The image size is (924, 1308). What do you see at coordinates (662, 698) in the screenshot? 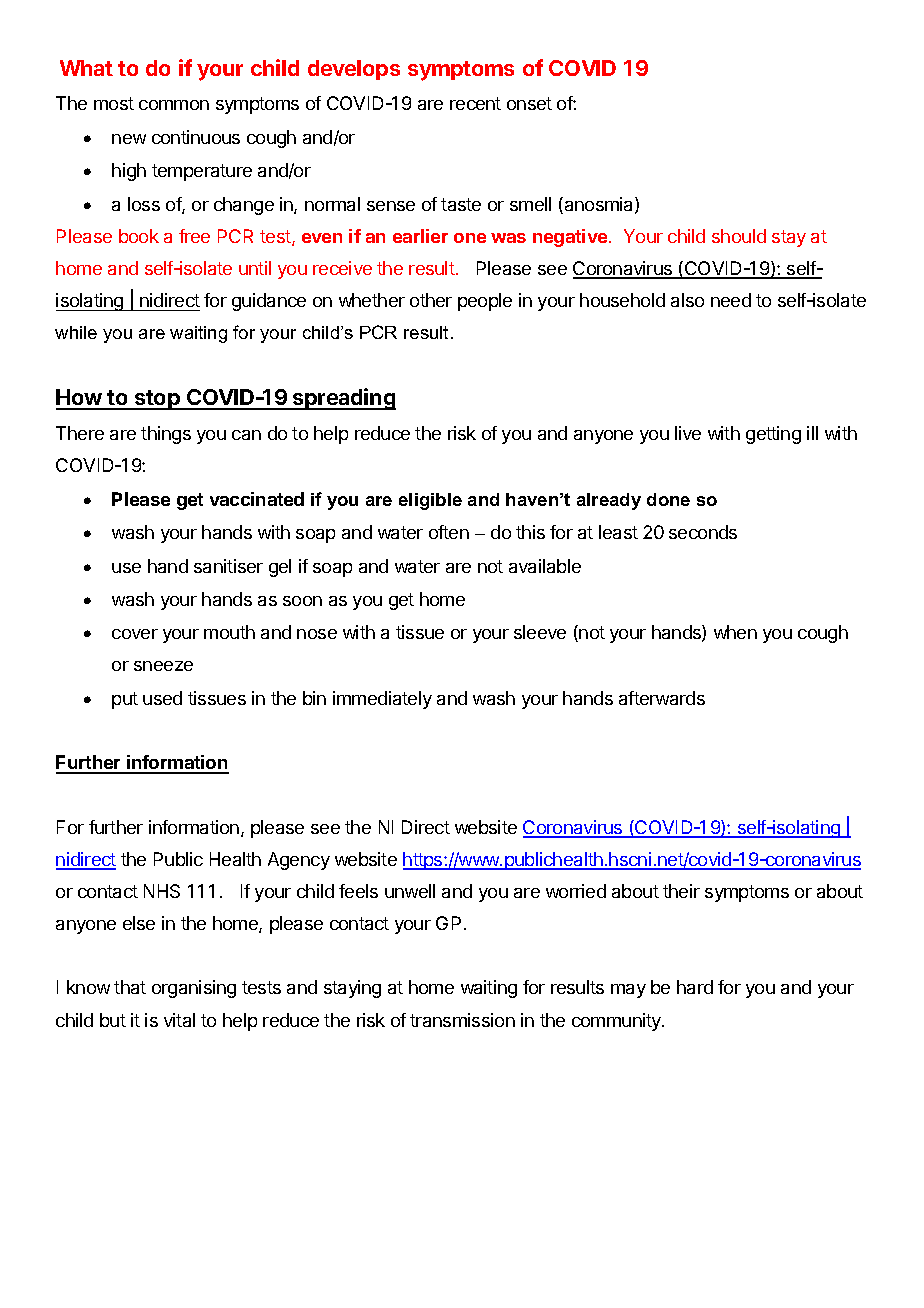
I see `afterwards` at bounding box center [662, 698].
